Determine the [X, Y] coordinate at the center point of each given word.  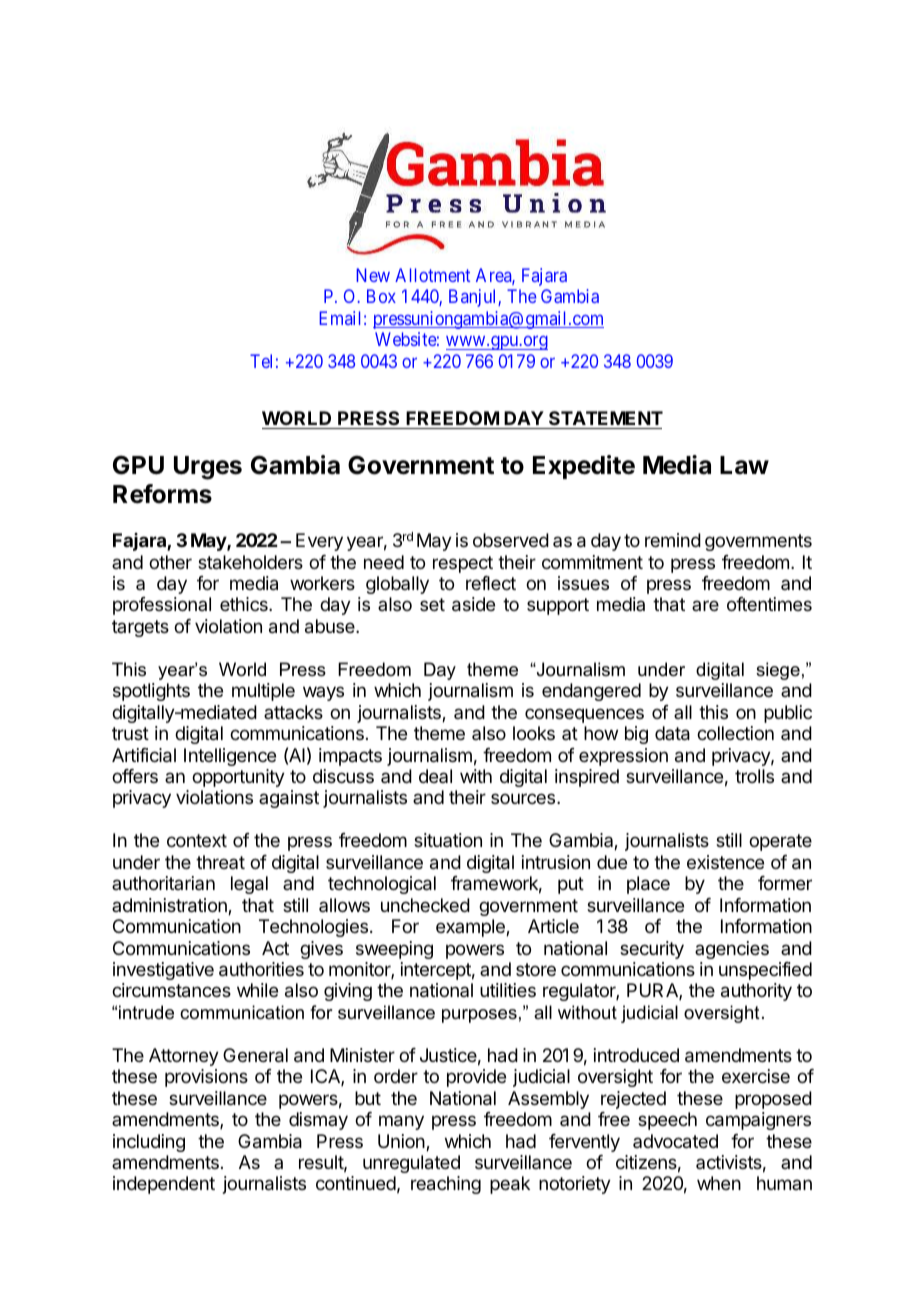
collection [735, 733]
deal [435, 776]
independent [164, 1185]
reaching [446, 1185]
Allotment [432, 275]
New [373, 275]
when [719, 1183]
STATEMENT [606, 418]
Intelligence [230, 757]
